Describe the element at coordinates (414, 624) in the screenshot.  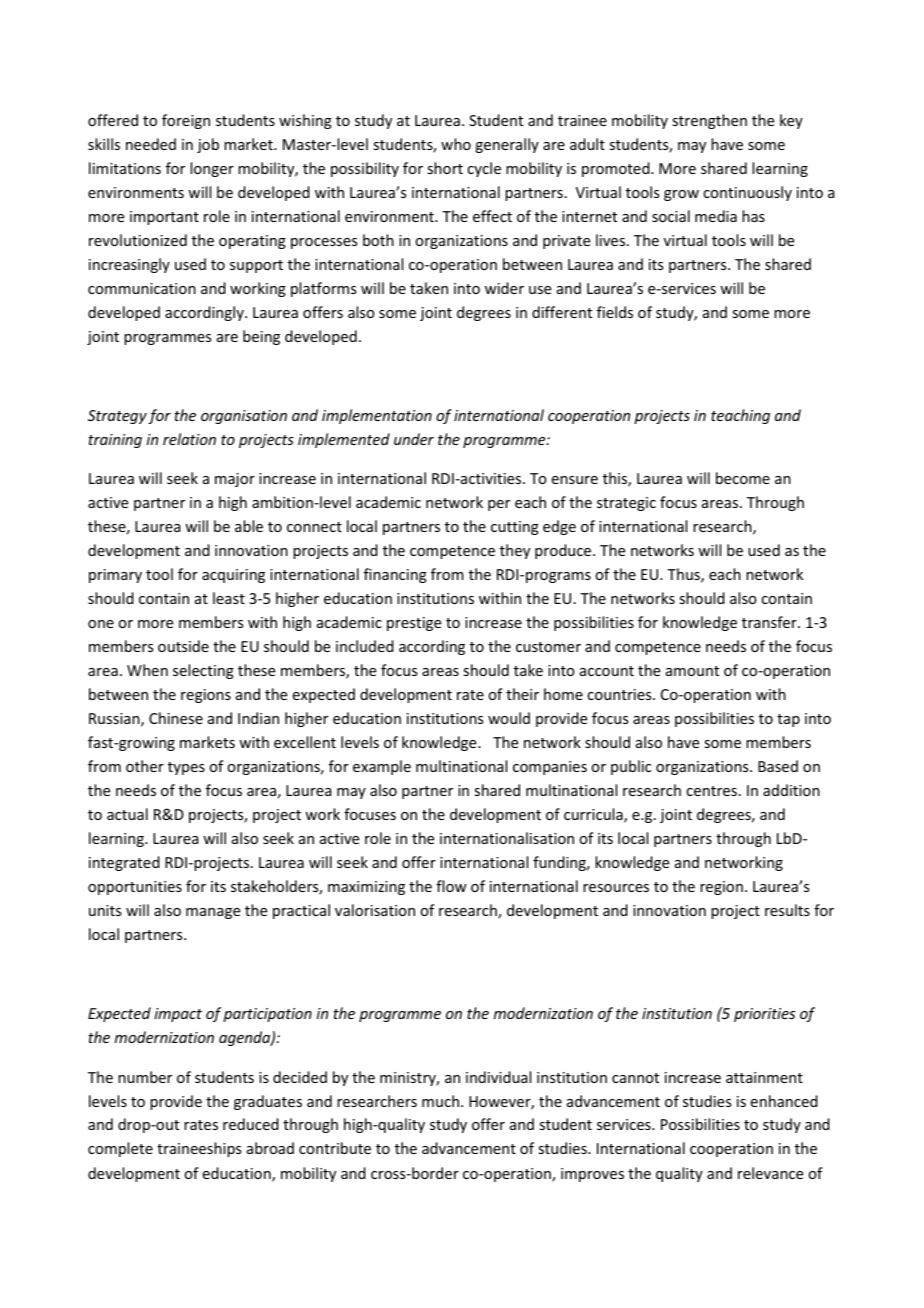
I see `prestige` at that location.
